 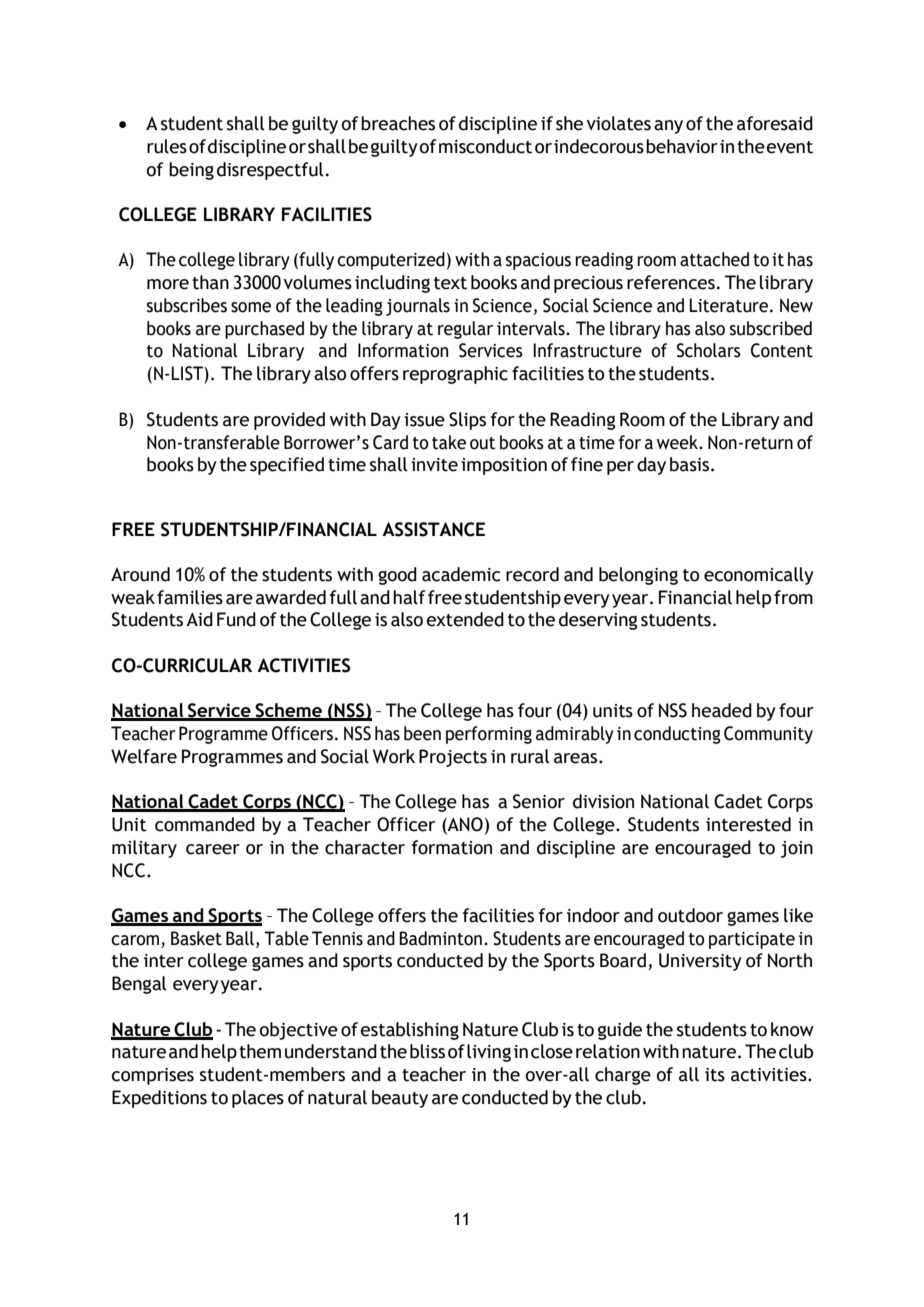 What do you see at coordinates (759, 576) in the image?
I see `economically` at bounding box center [759, 576].
